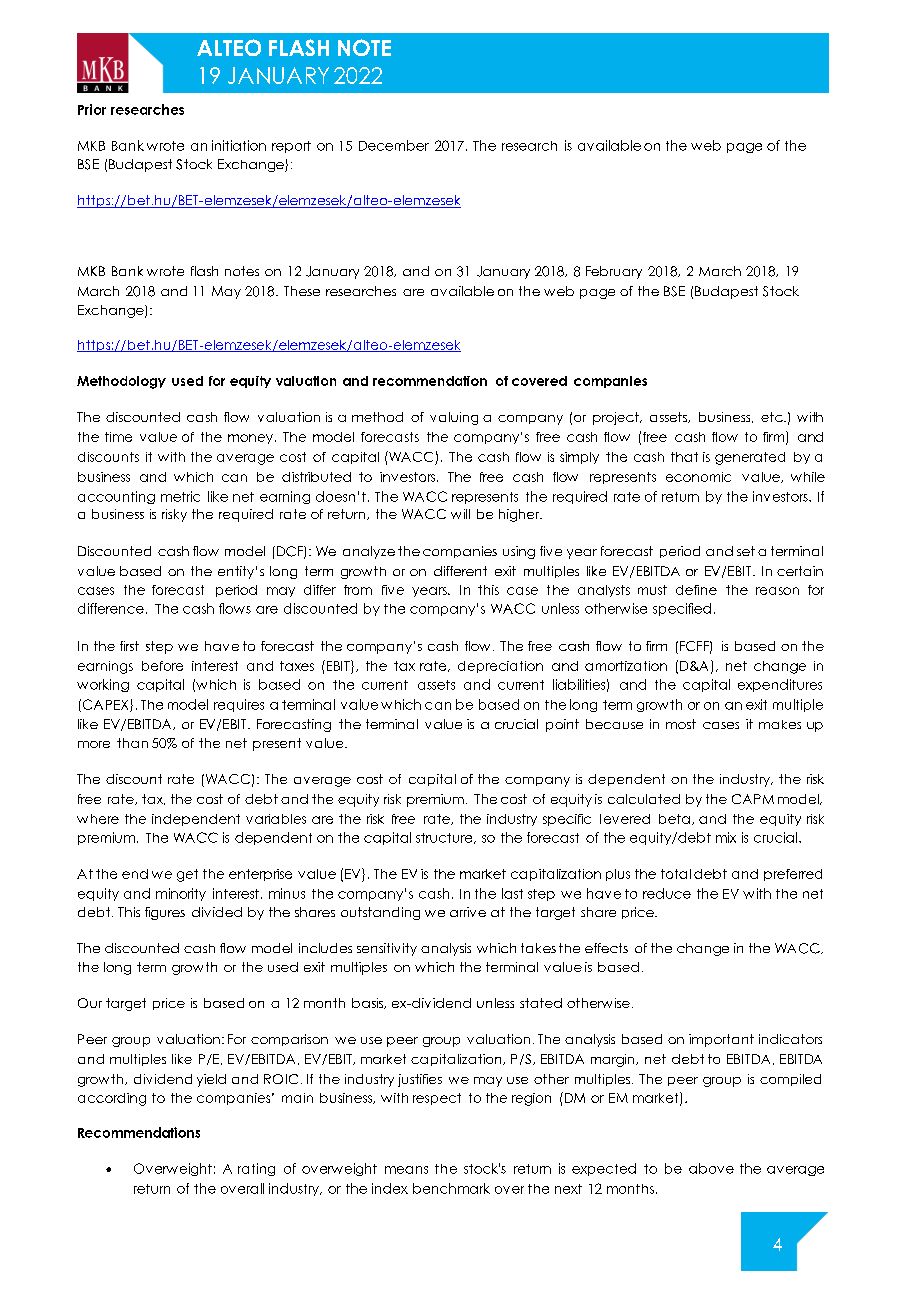 The height and width of the screenshot is (1308, 924). I want to click on February, so click(614, 272).
